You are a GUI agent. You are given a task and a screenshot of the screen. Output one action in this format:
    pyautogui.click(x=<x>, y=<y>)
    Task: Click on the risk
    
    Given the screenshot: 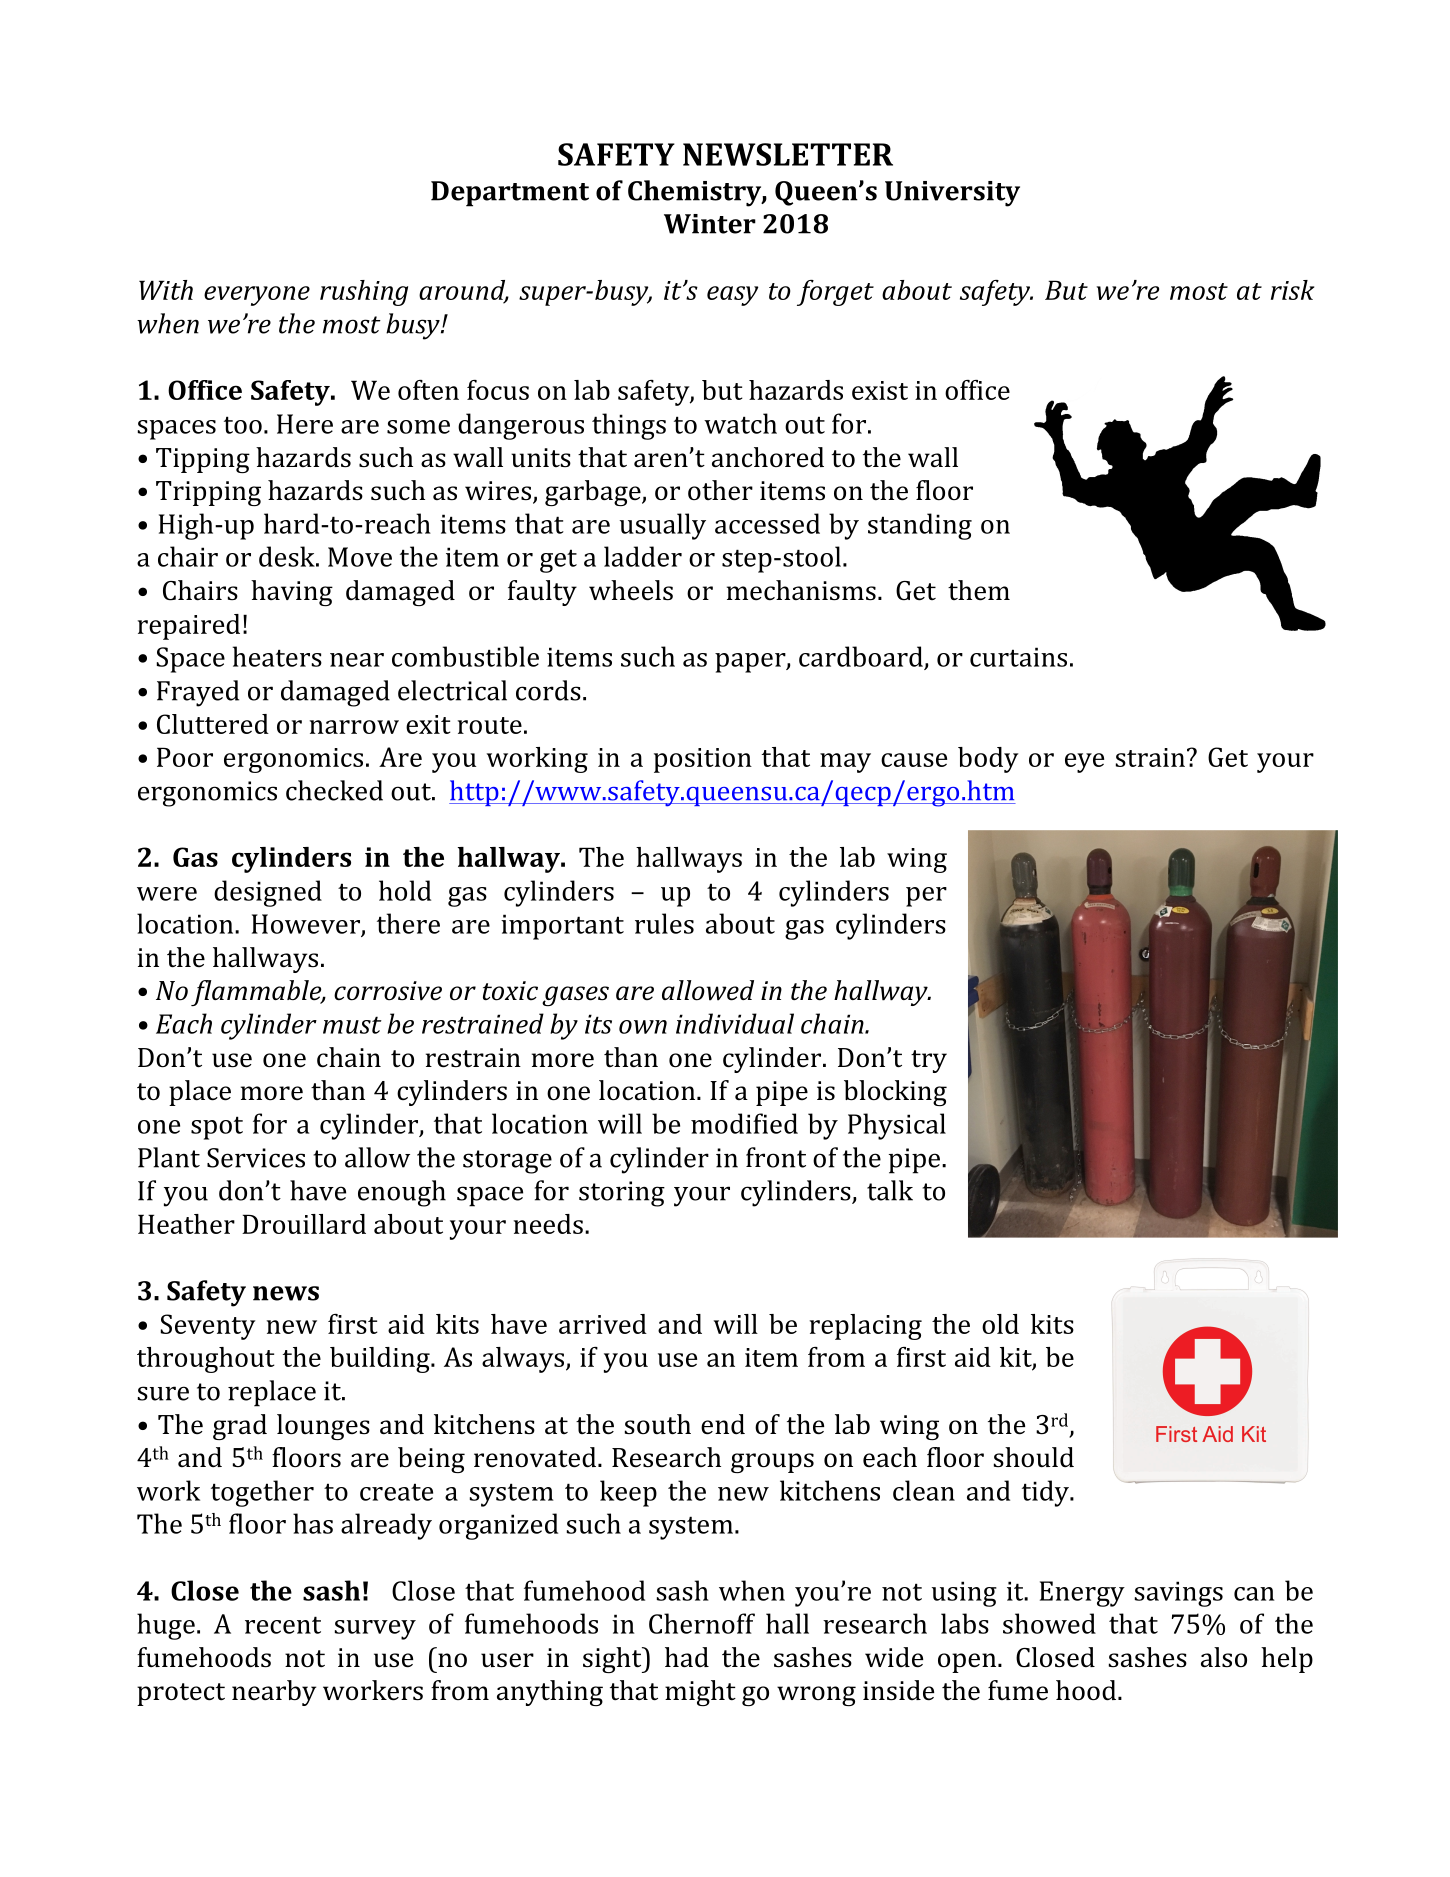 What is the action you would take?
    pyautogui.click(x=1292, y=290)
